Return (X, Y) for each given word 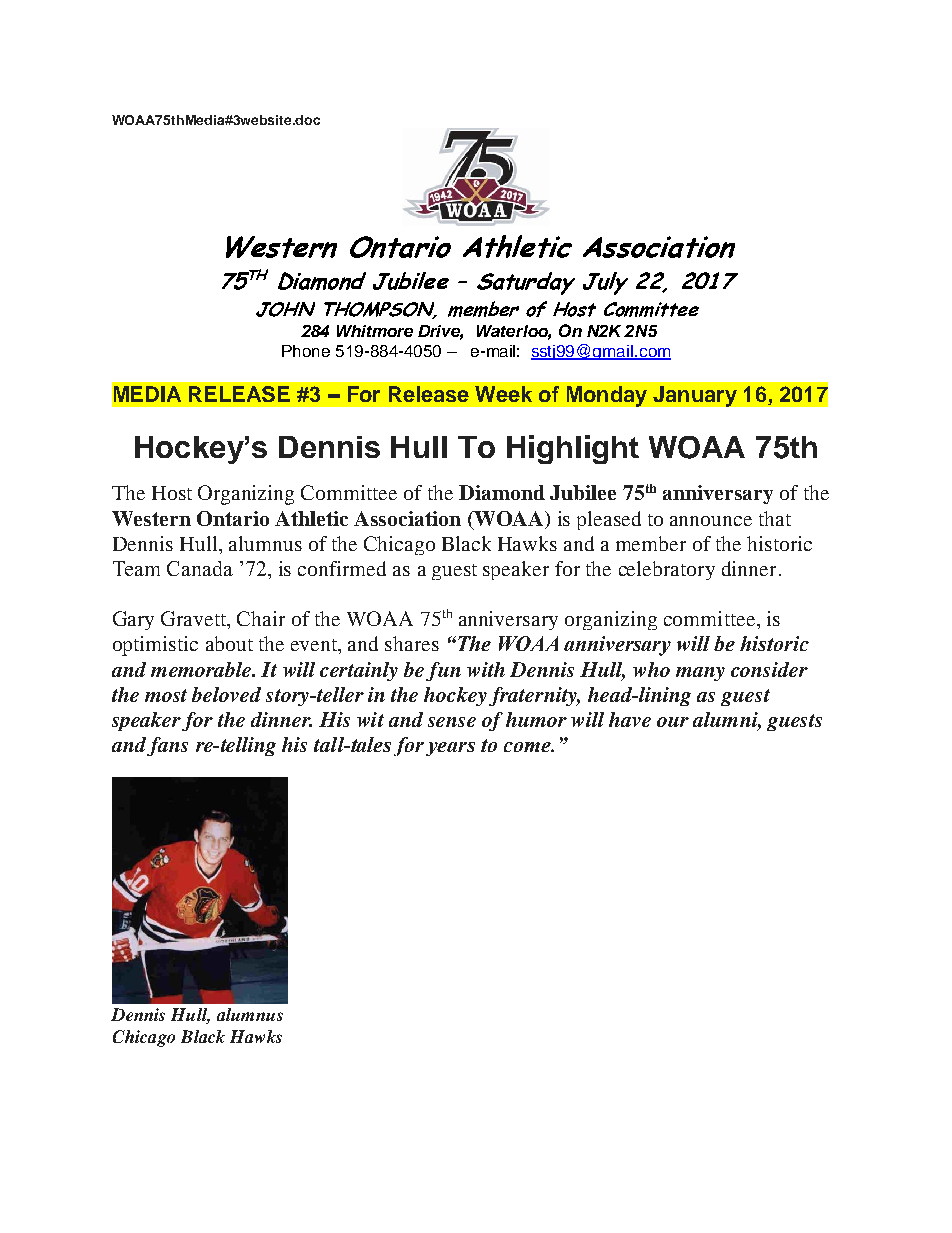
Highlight (573, 449)
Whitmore (375, 331)
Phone (306, 351)
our (673, 722)
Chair (261, 618)
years (450, 749)
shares (412, 643)
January (695, 396)
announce (711, 521)
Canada (200, 568)
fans (167, 746)
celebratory (667, 570)
